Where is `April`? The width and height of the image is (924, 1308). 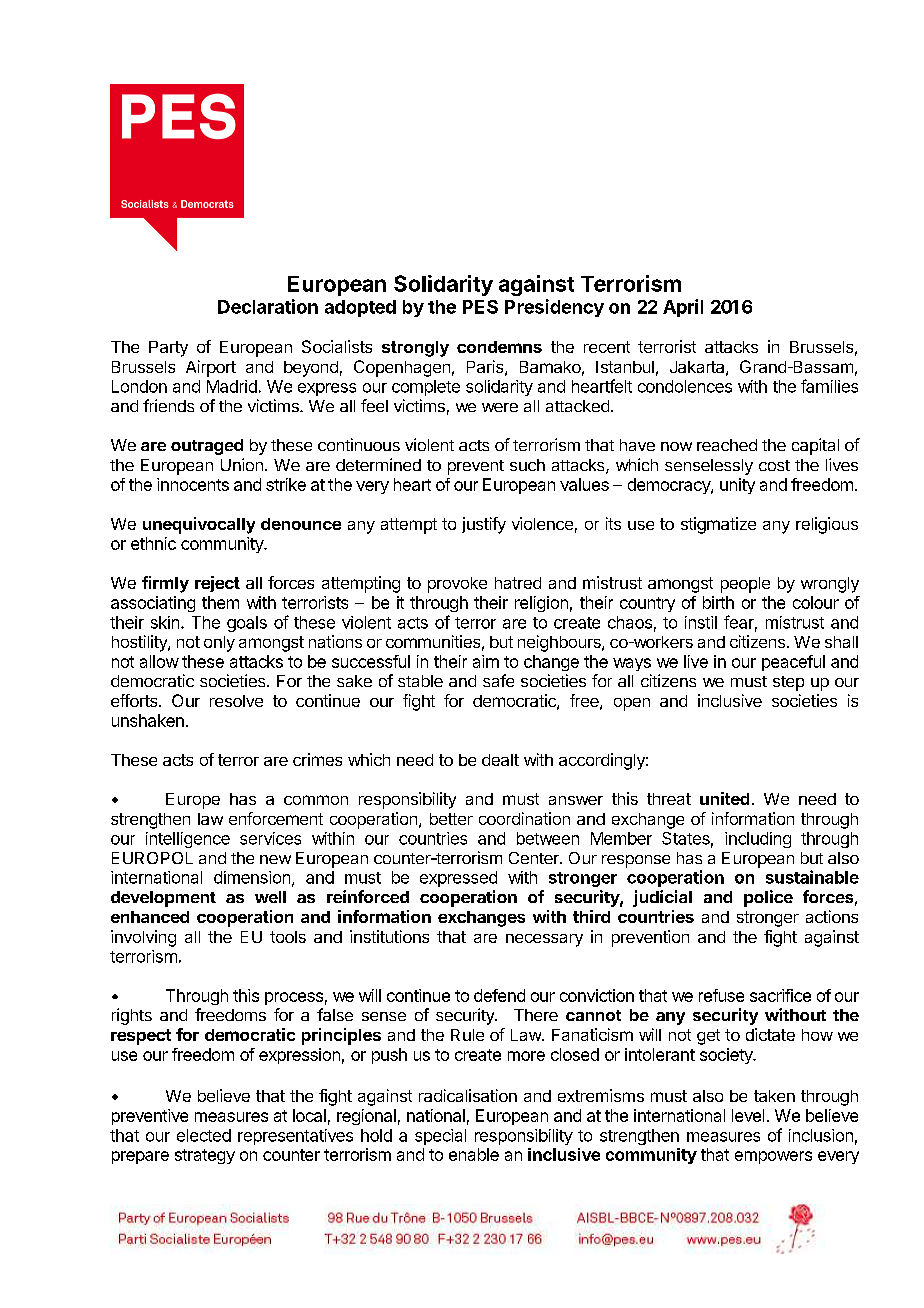 April is located at coordinates (683, 308).
